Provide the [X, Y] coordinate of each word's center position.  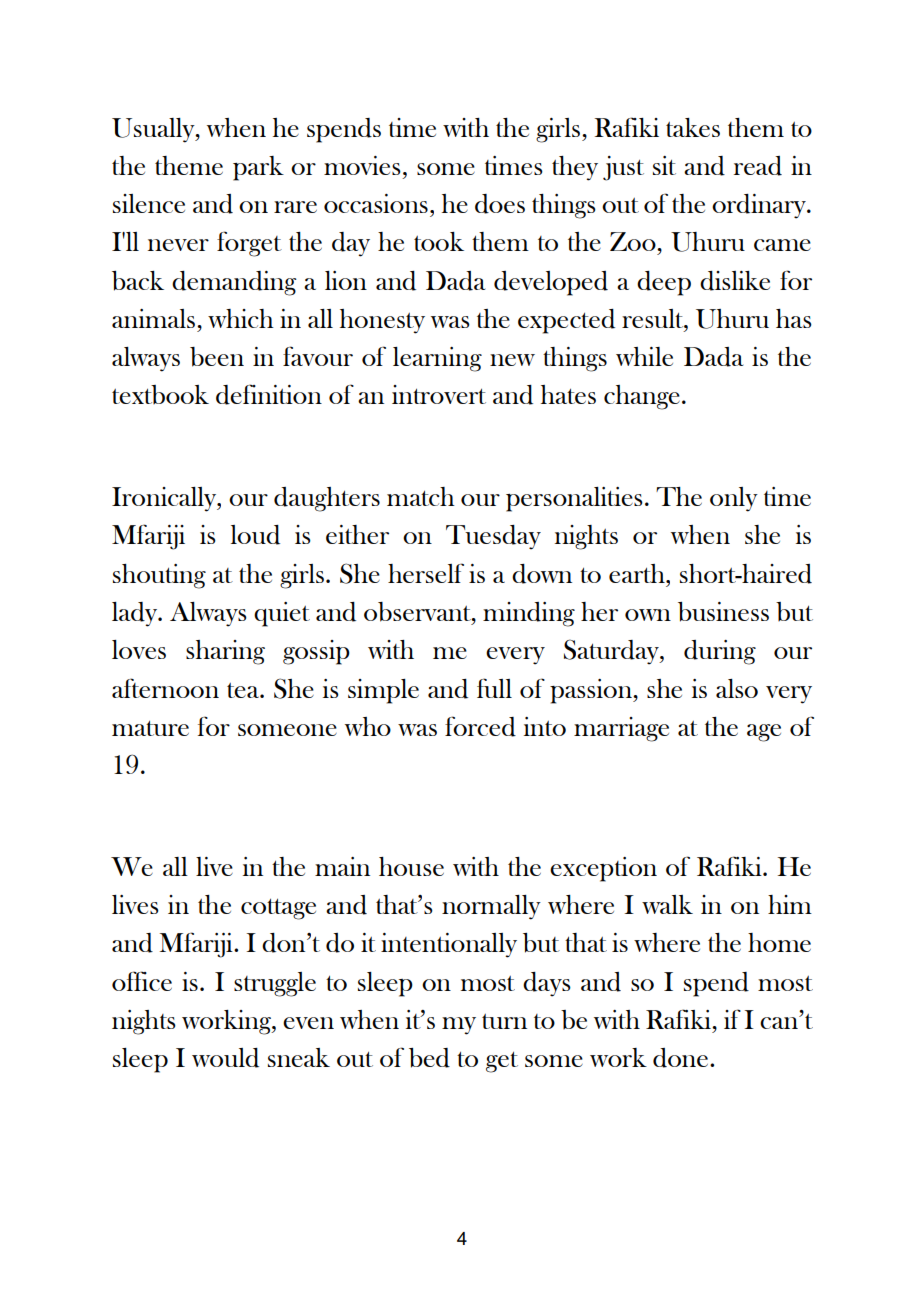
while [644, 356]
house [411, 866]
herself [426, 573]
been [217, 357]
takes [693, 127]
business [723, 612]
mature [150, 728]
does [500, 204]
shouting [159, 576]
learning [437, 359]
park [258, 168]
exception [603, 869]
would [225, 1058]
